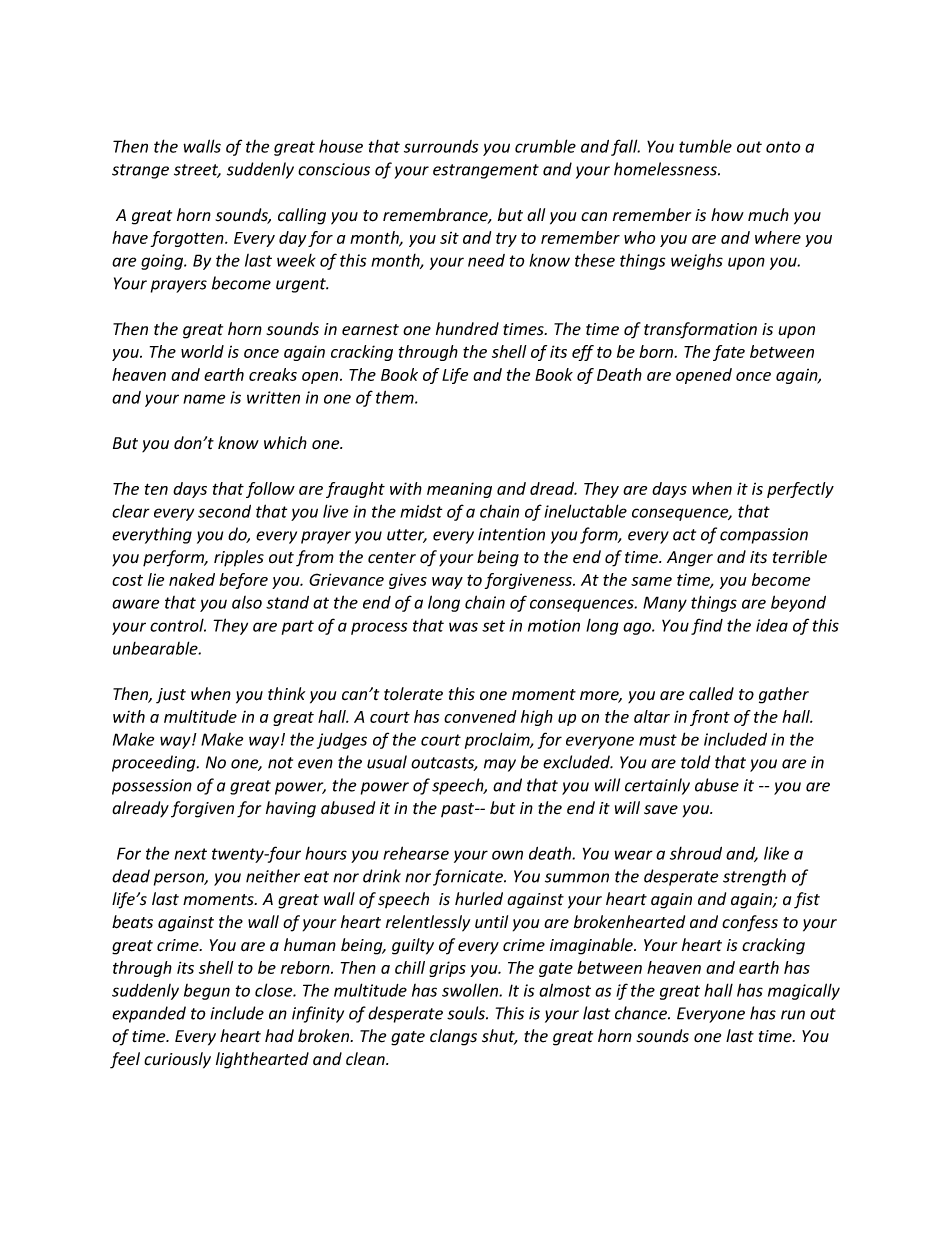 This page has width=952, height=1233. I want to click on follow, so click(270, 490).
